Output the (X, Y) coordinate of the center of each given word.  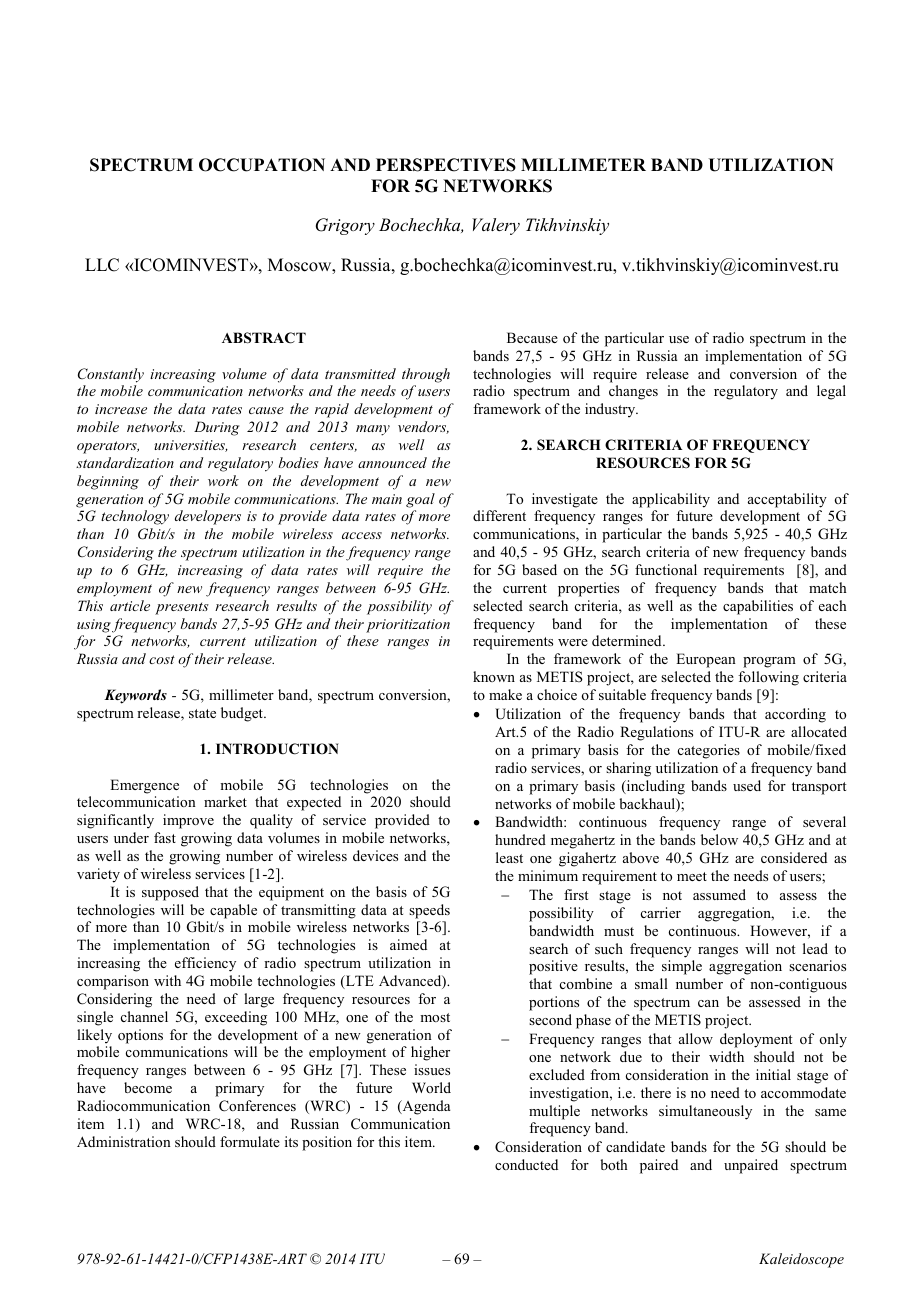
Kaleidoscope (801, 1260)
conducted (526, 1164)
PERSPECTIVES (446, 165)
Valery (496, 226)
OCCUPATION (262, 165)
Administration (124, 1141)
